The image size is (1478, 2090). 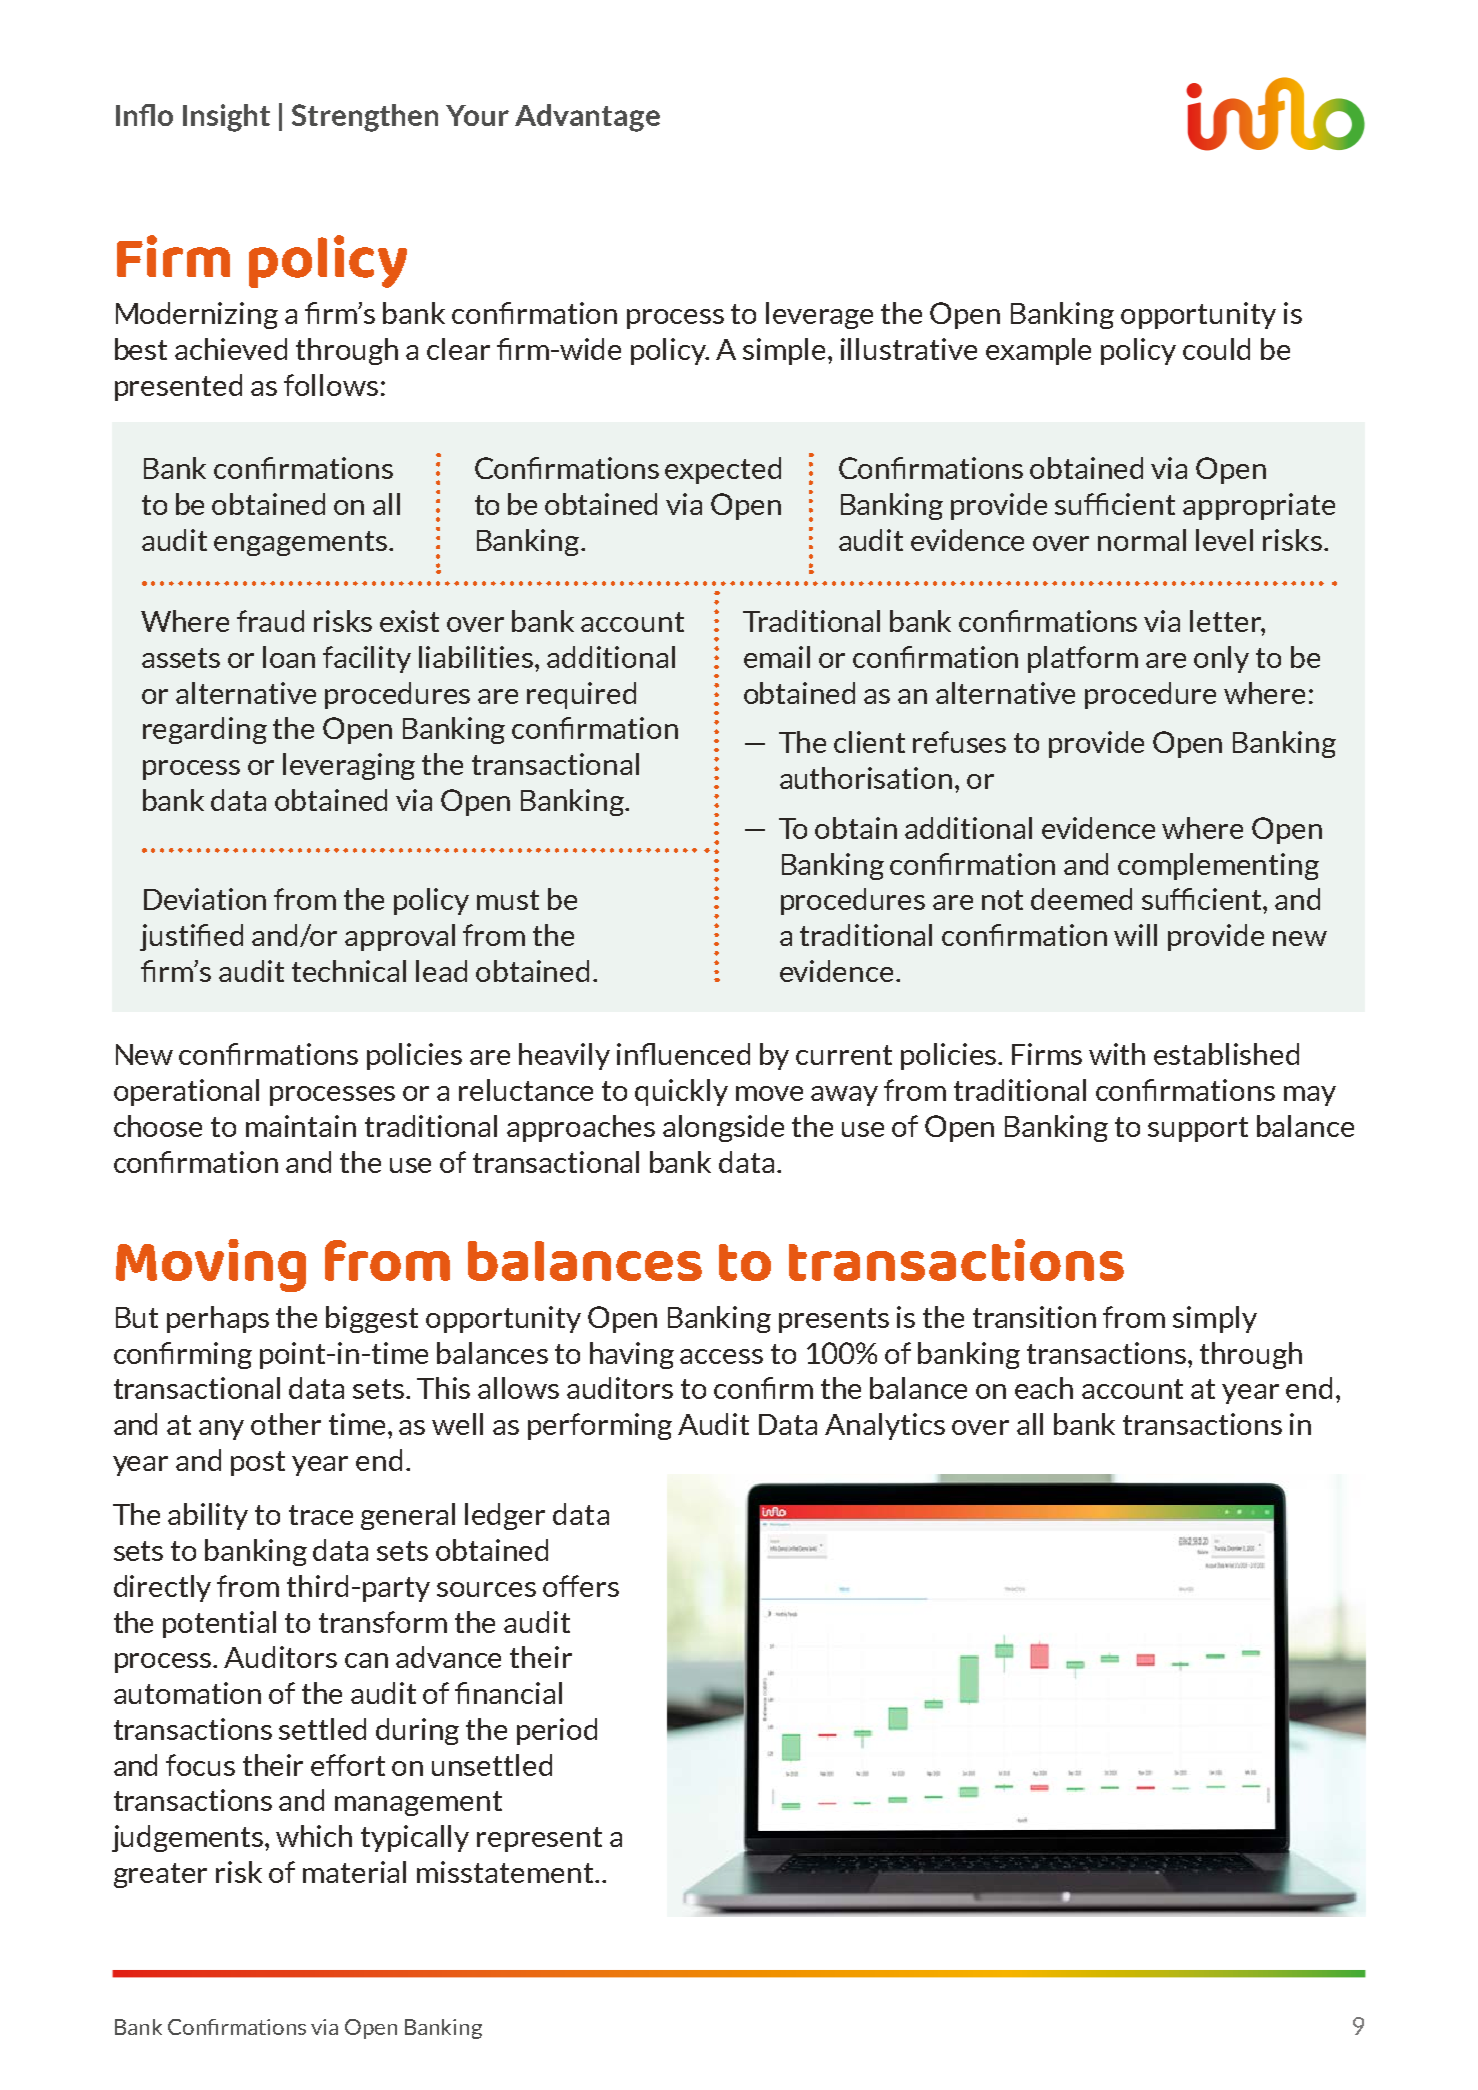 What do you see at coordinates (226, 118) in the screenshot?
I see `Insight` at bounding box center [226, 118].
